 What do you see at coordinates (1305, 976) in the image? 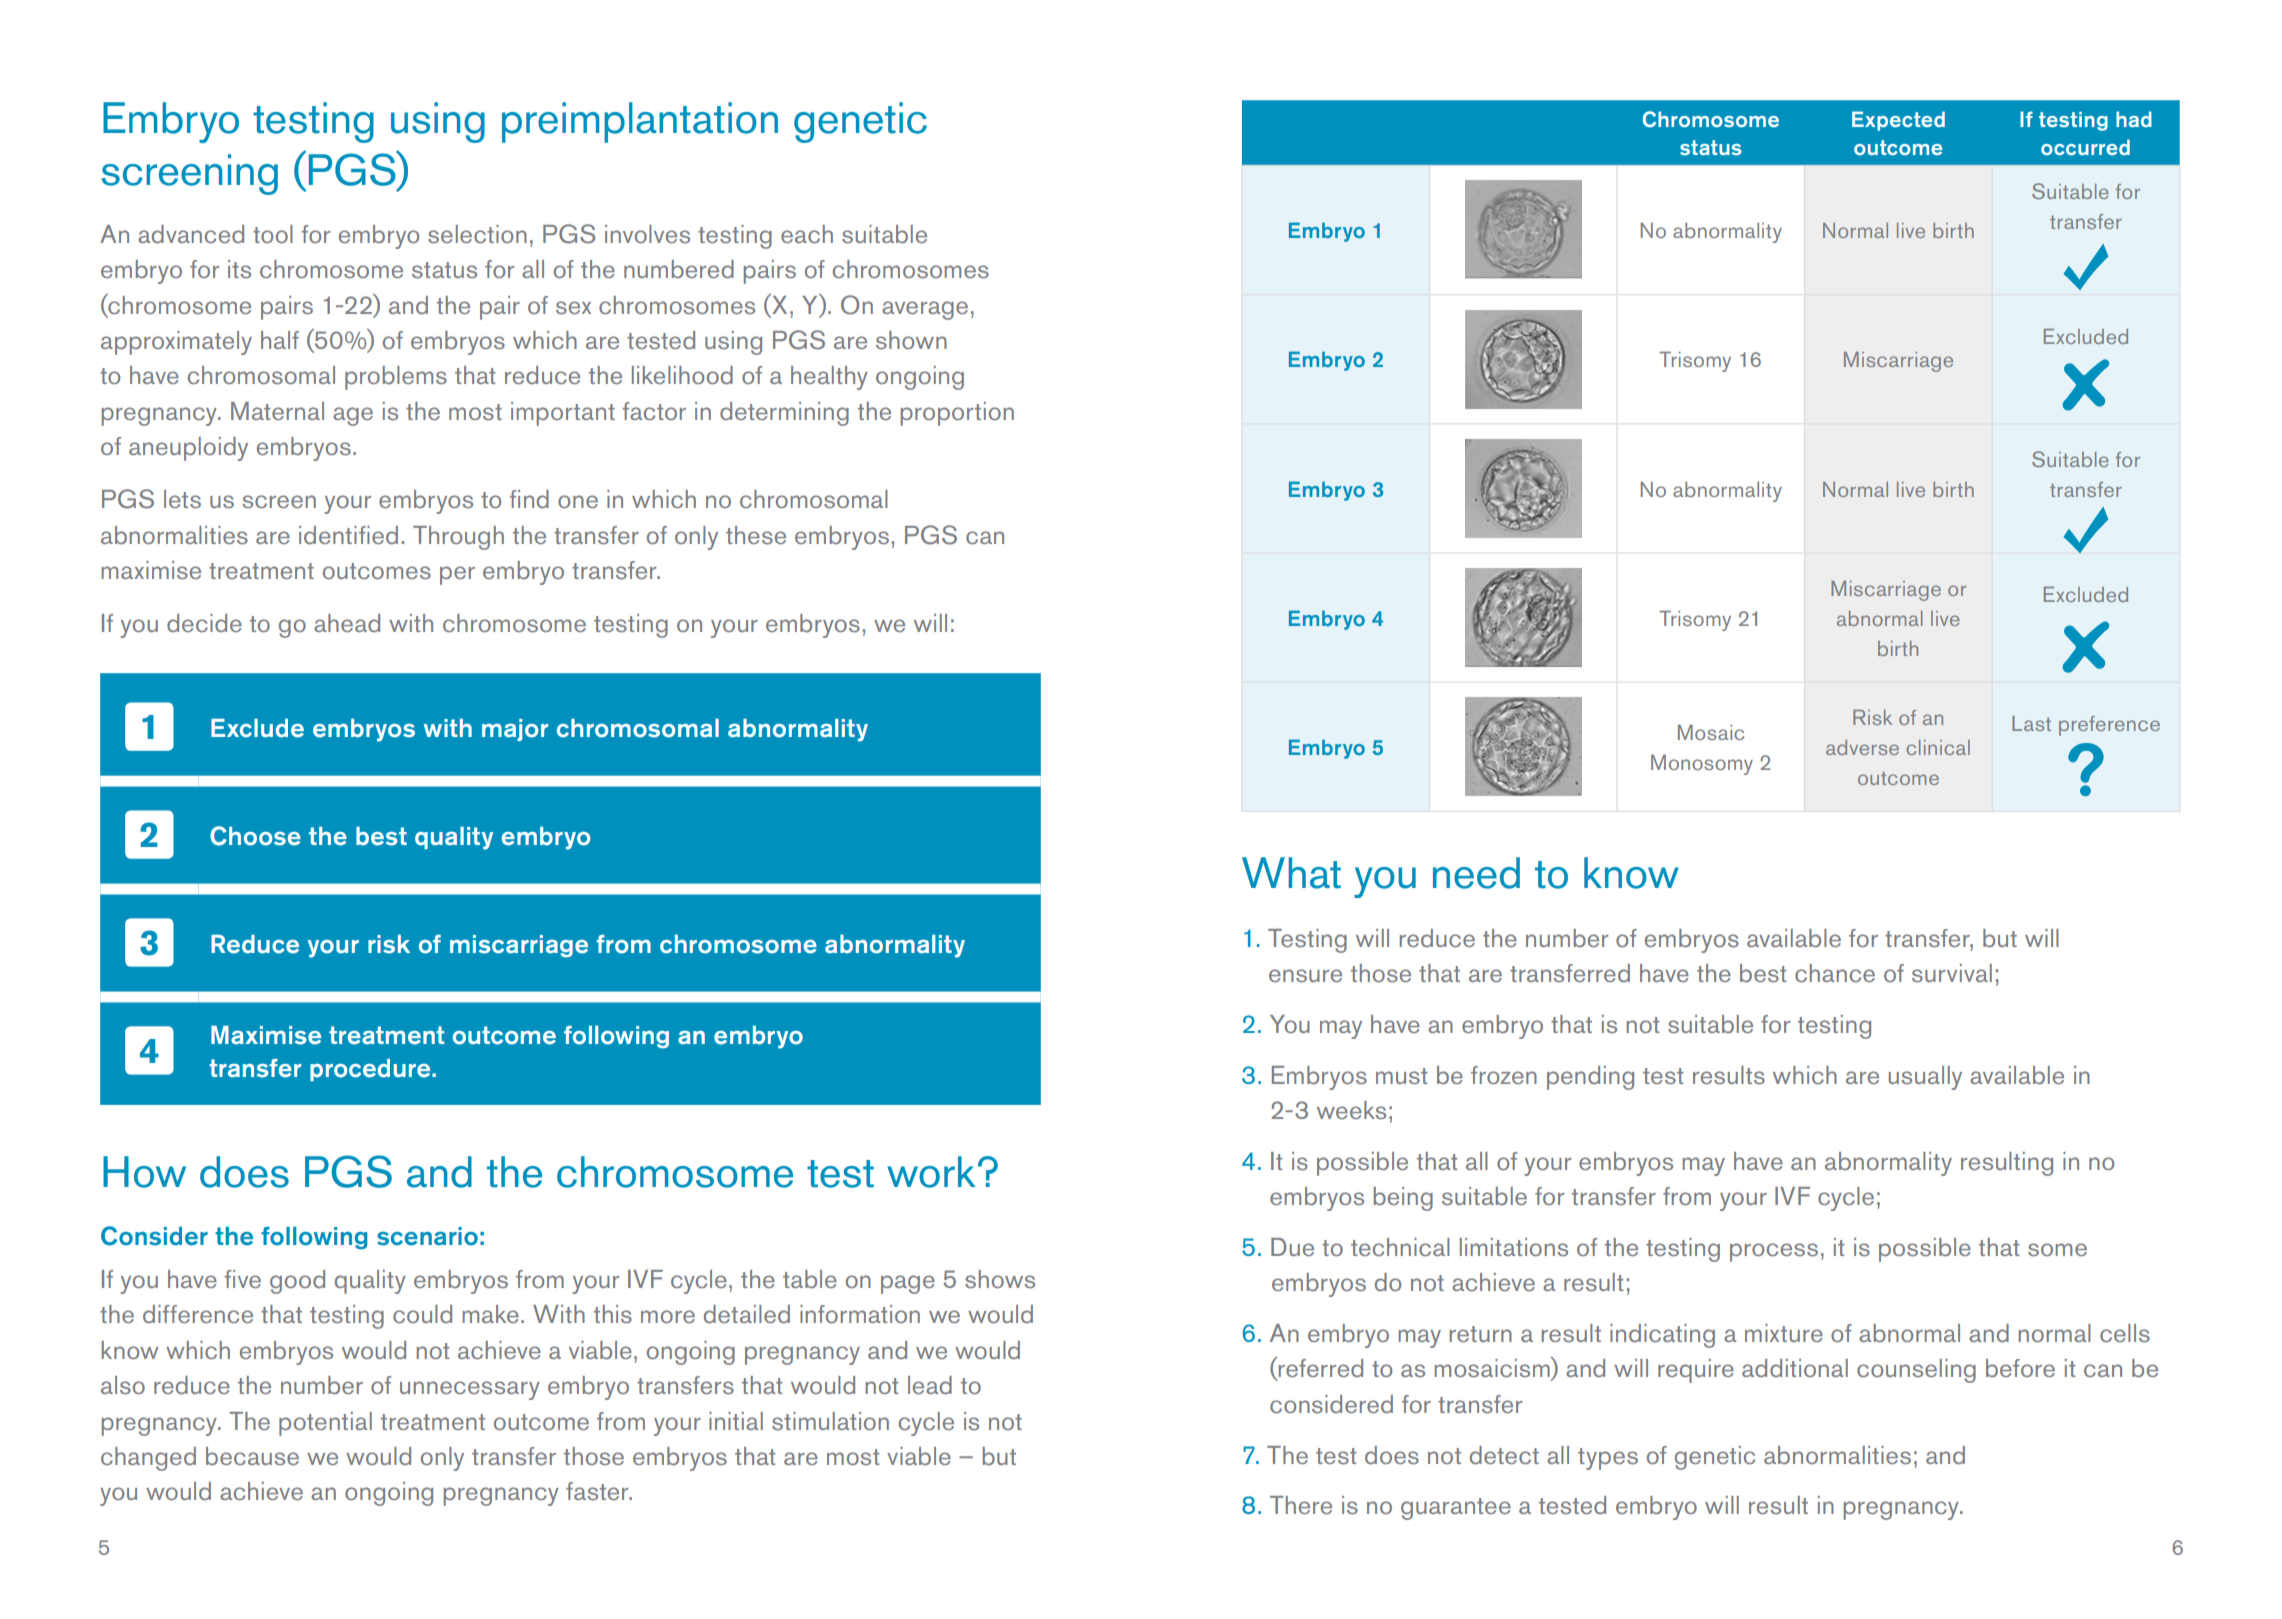
I see `ensure` at bounding box center [1305, 976].
